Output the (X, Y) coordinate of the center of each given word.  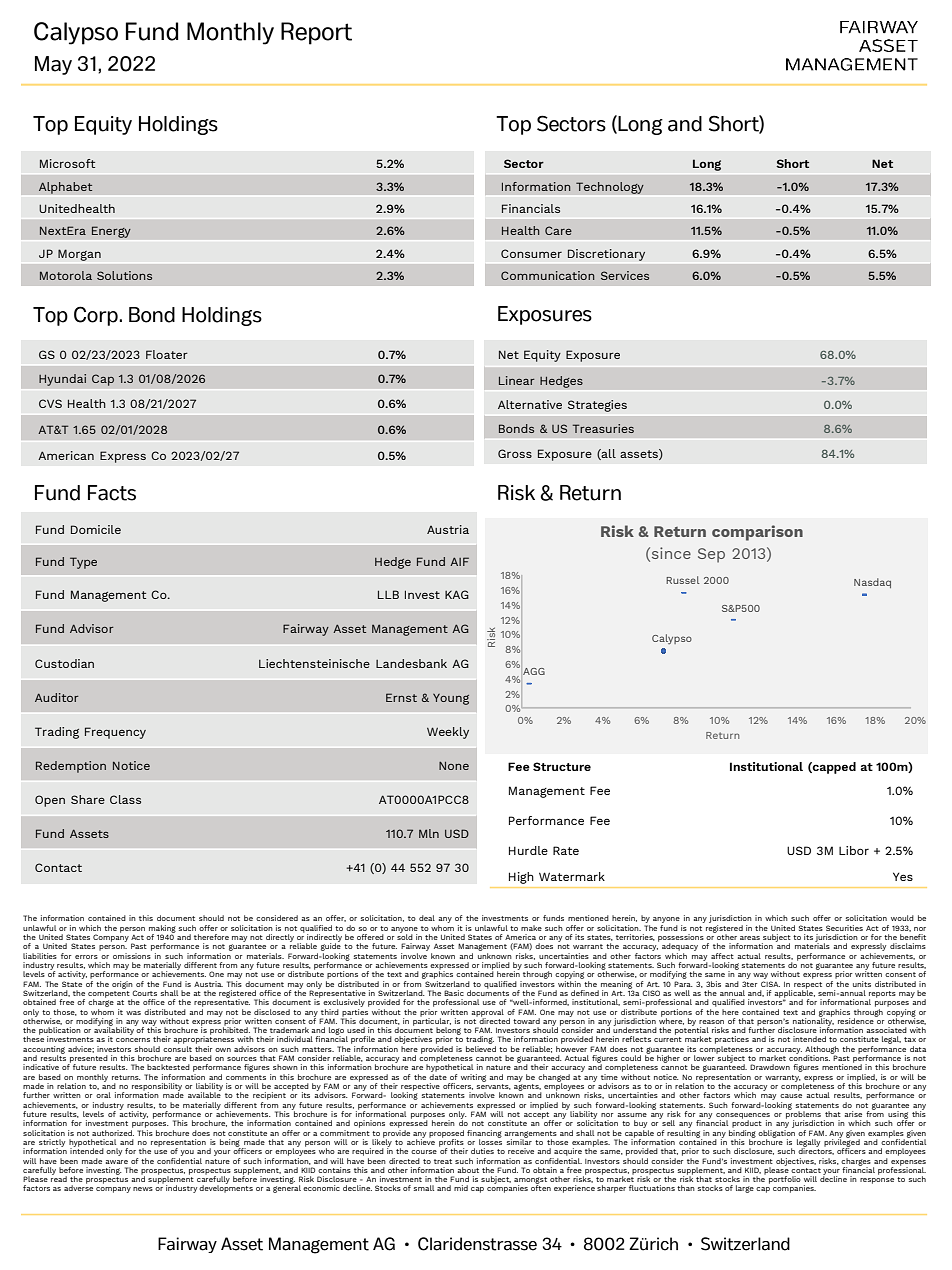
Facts (112, 493)
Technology (610, 188)
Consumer (531, 253)
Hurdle (528, 850)
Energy (111, 232)
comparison (757, 533)
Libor (854, 850)
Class (125, 799)
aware (117, 1162)
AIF (459, 561)
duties (482, 1151)
